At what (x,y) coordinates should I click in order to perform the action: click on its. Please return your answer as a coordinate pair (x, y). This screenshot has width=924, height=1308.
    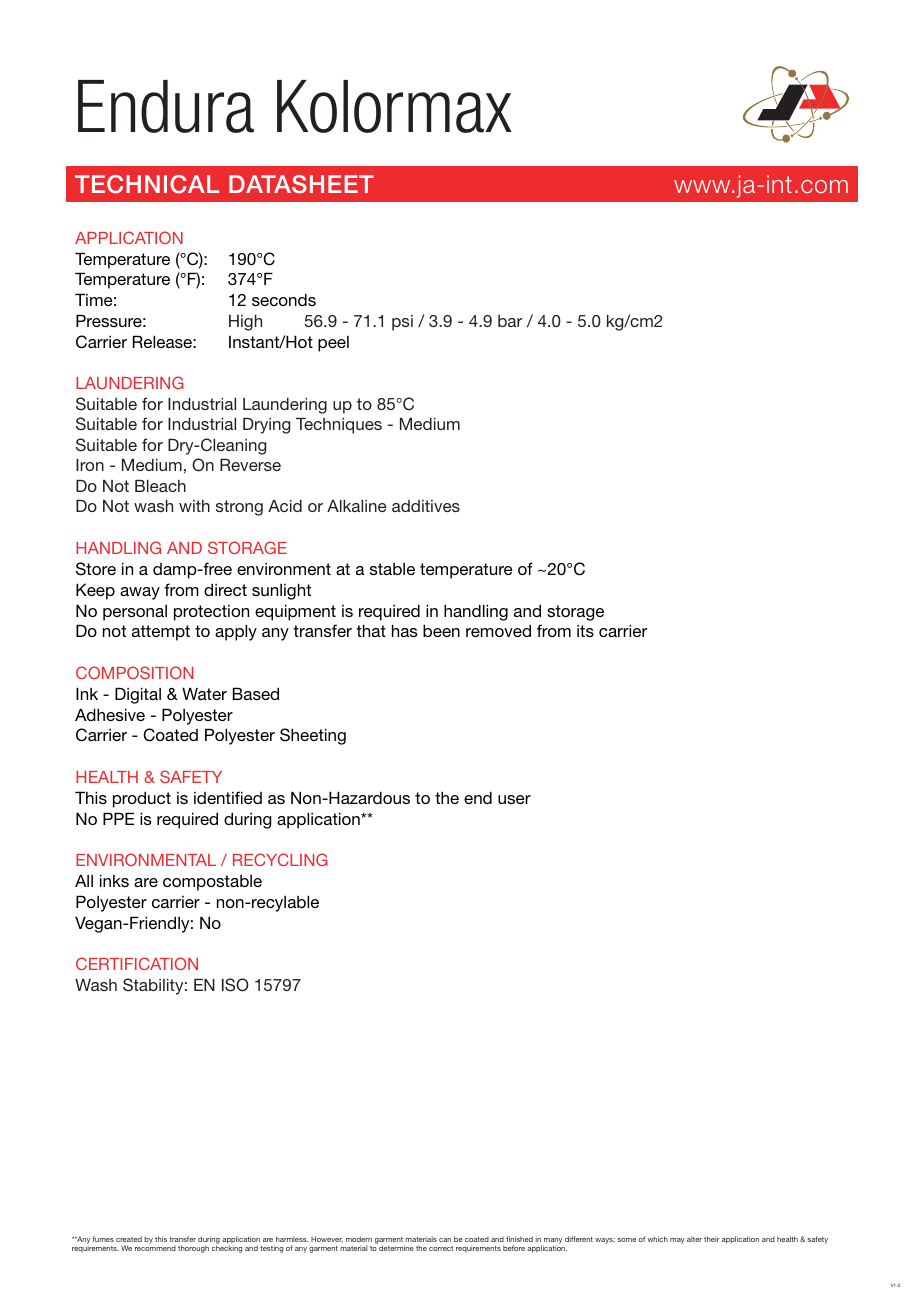
    Looking at the image, I should click on (585, 631).
